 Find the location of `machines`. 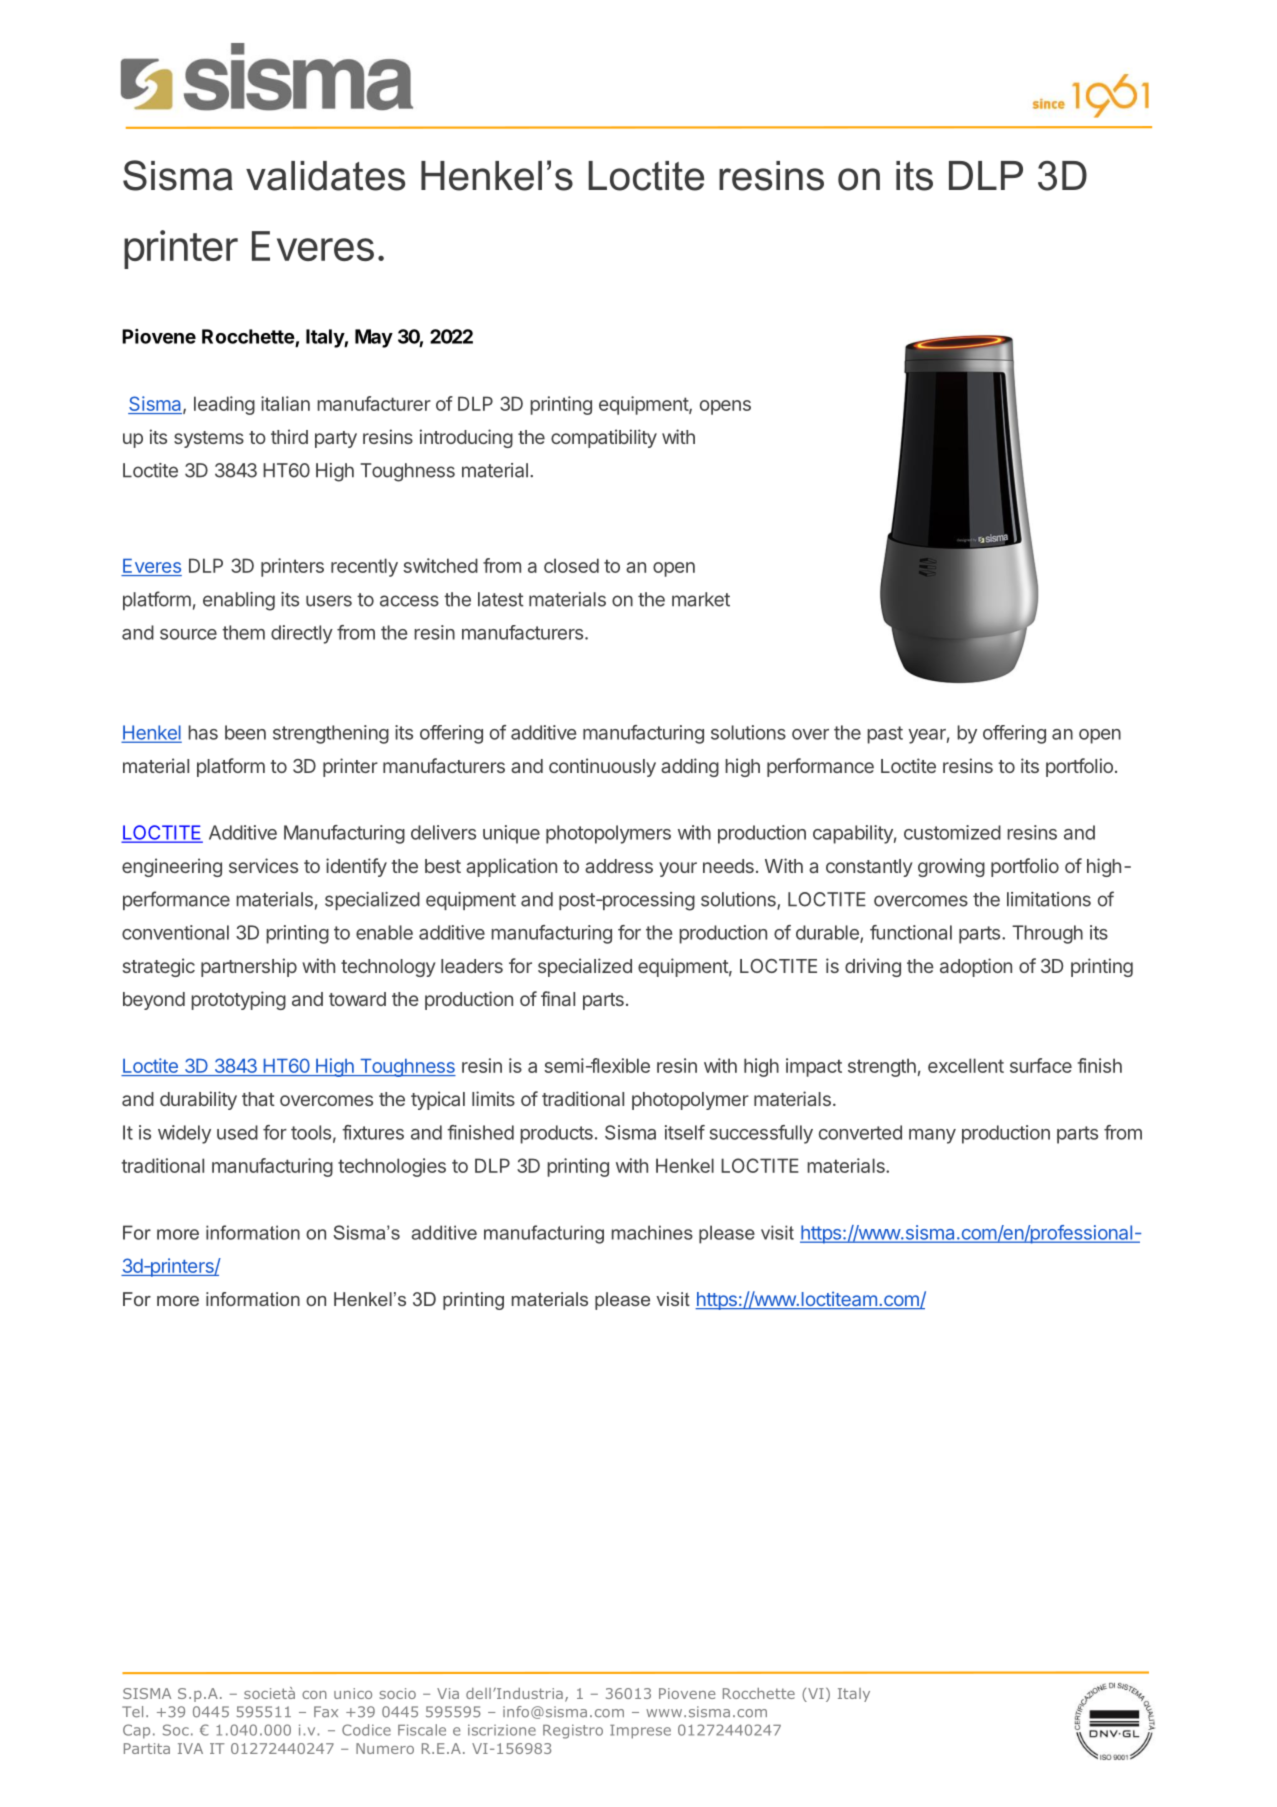

machines is located at coordinates (652, 1232).
